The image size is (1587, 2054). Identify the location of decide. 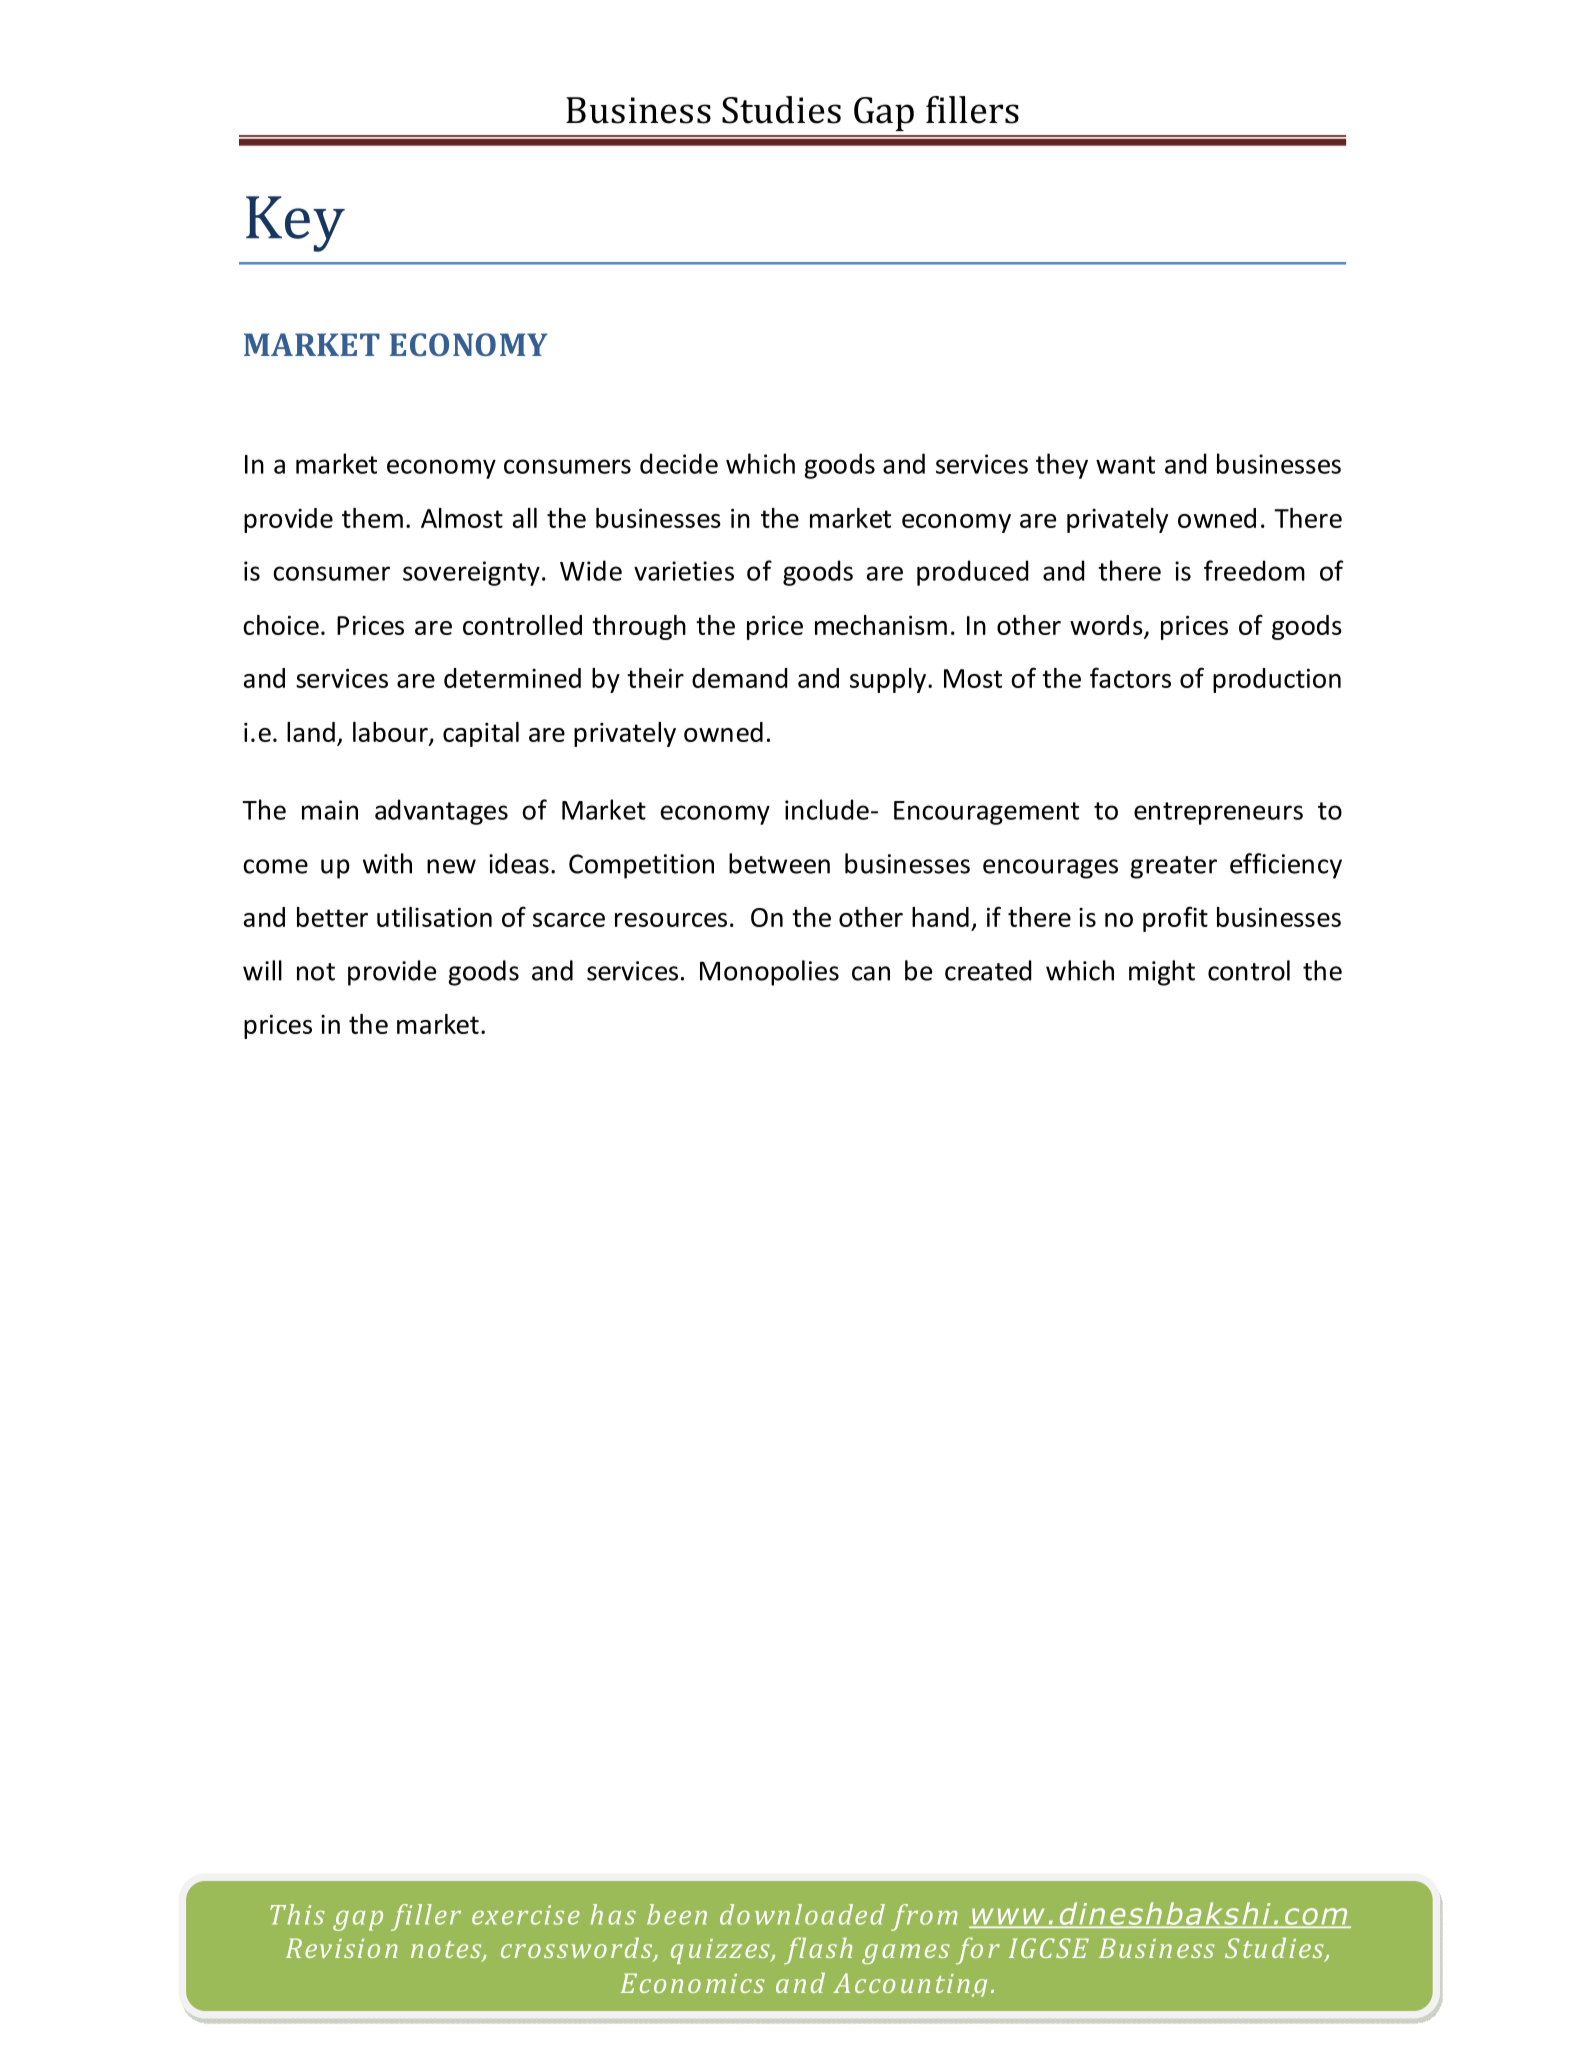
(679, 463).
